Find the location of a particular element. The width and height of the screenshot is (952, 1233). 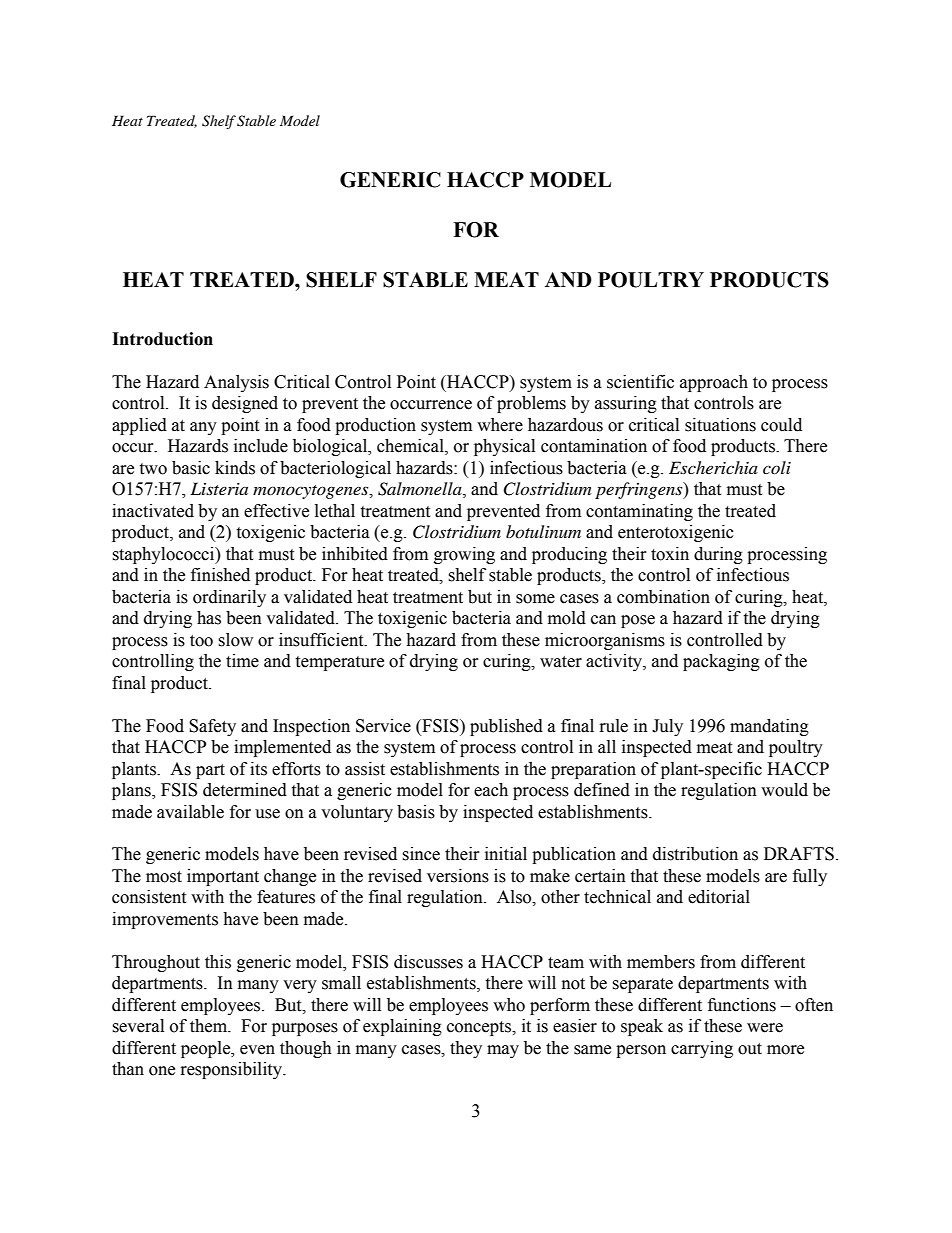

Safety is located at coordinates (212, 727).
